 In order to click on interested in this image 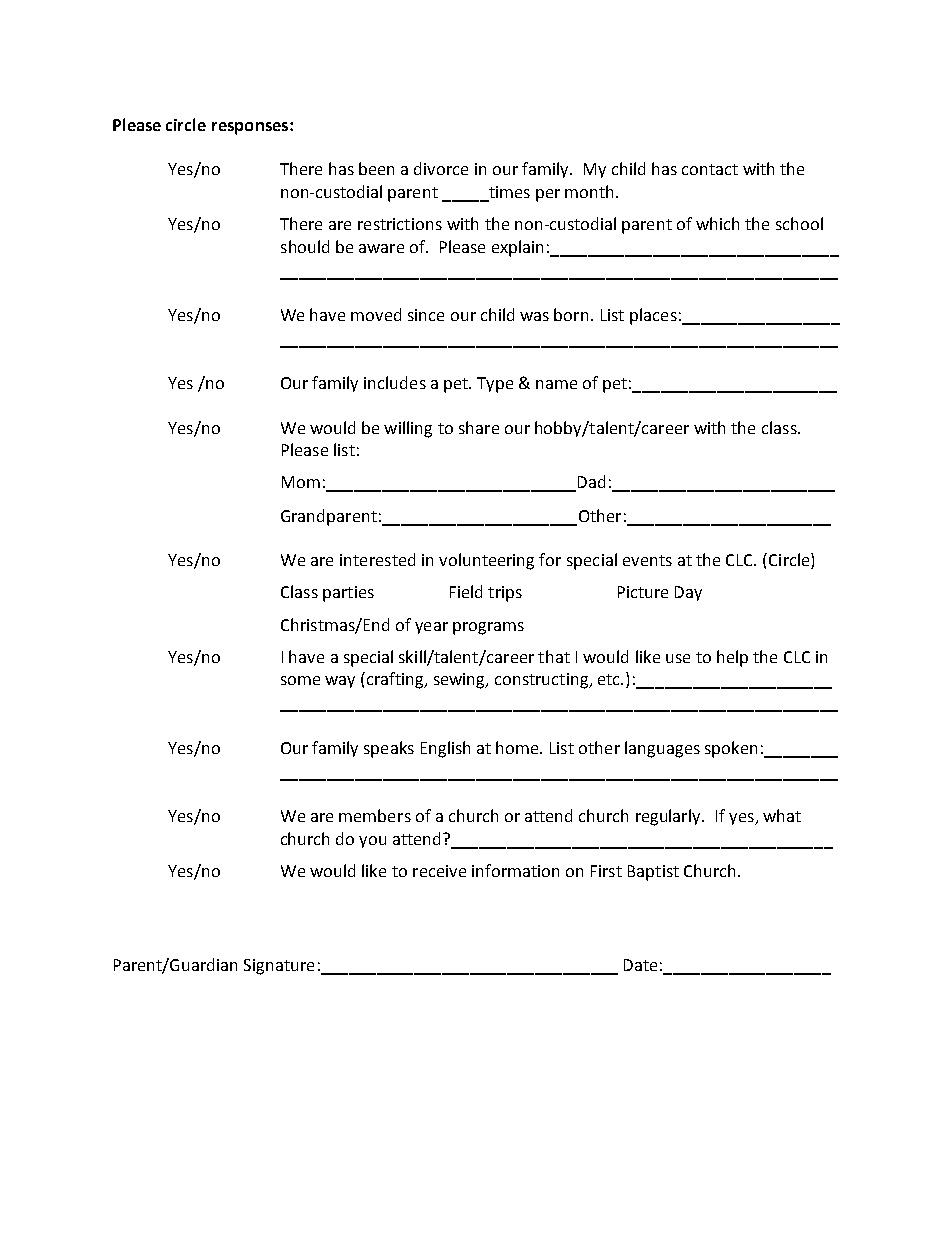, I will do `click(377, 559)`.
